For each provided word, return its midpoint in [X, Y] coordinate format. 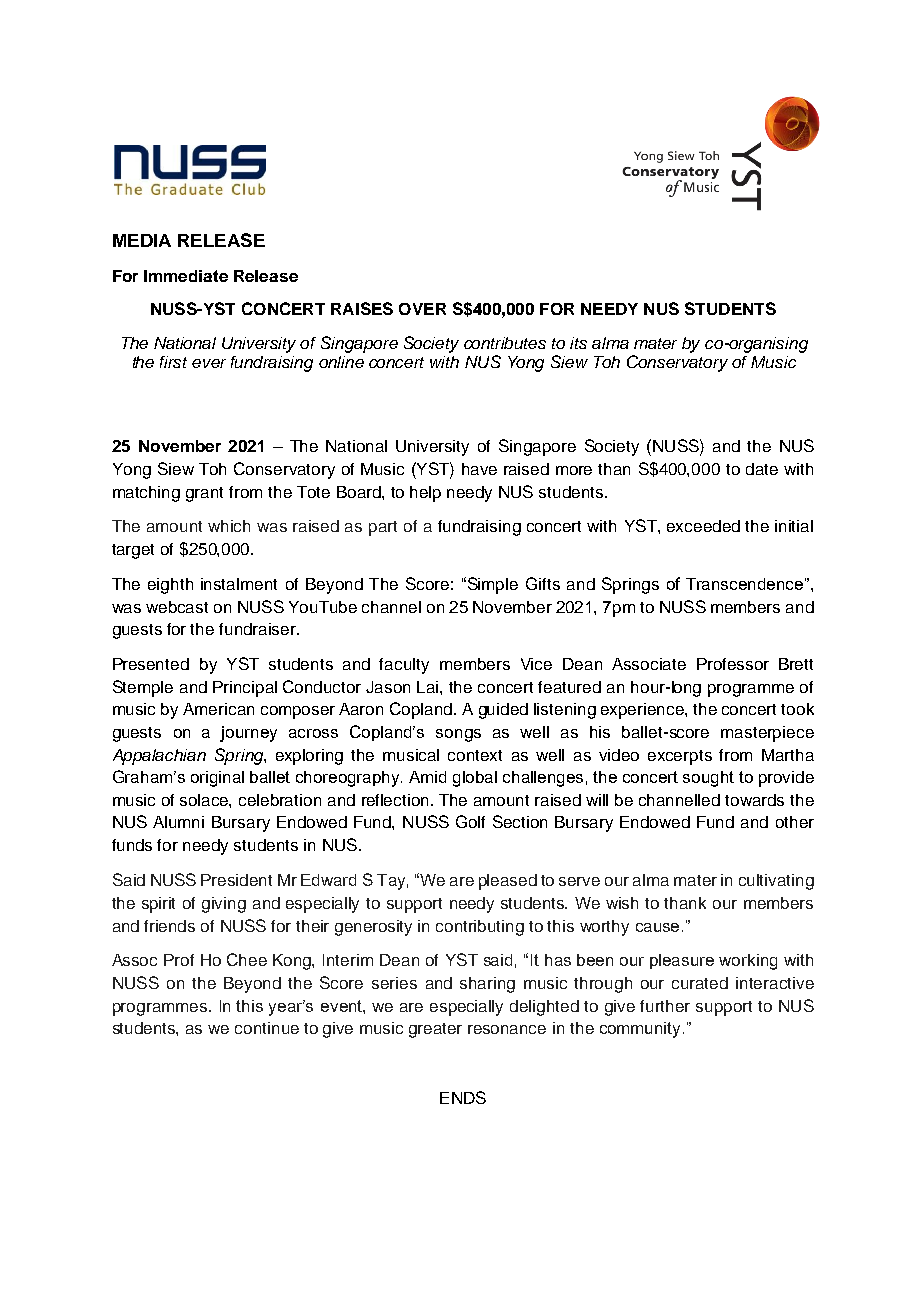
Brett [796, 664]
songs [458, 735]
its [578, 343]
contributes [505, 343]
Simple [491, 585]
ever [209, 363]
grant [204, 494]
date [762, 469]
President [236, 880]
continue [267, 1028]
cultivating [776, 882]
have [479, 469]
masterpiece [767, 734]
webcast [177, 607]
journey [248, 734]
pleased [508, 882]
